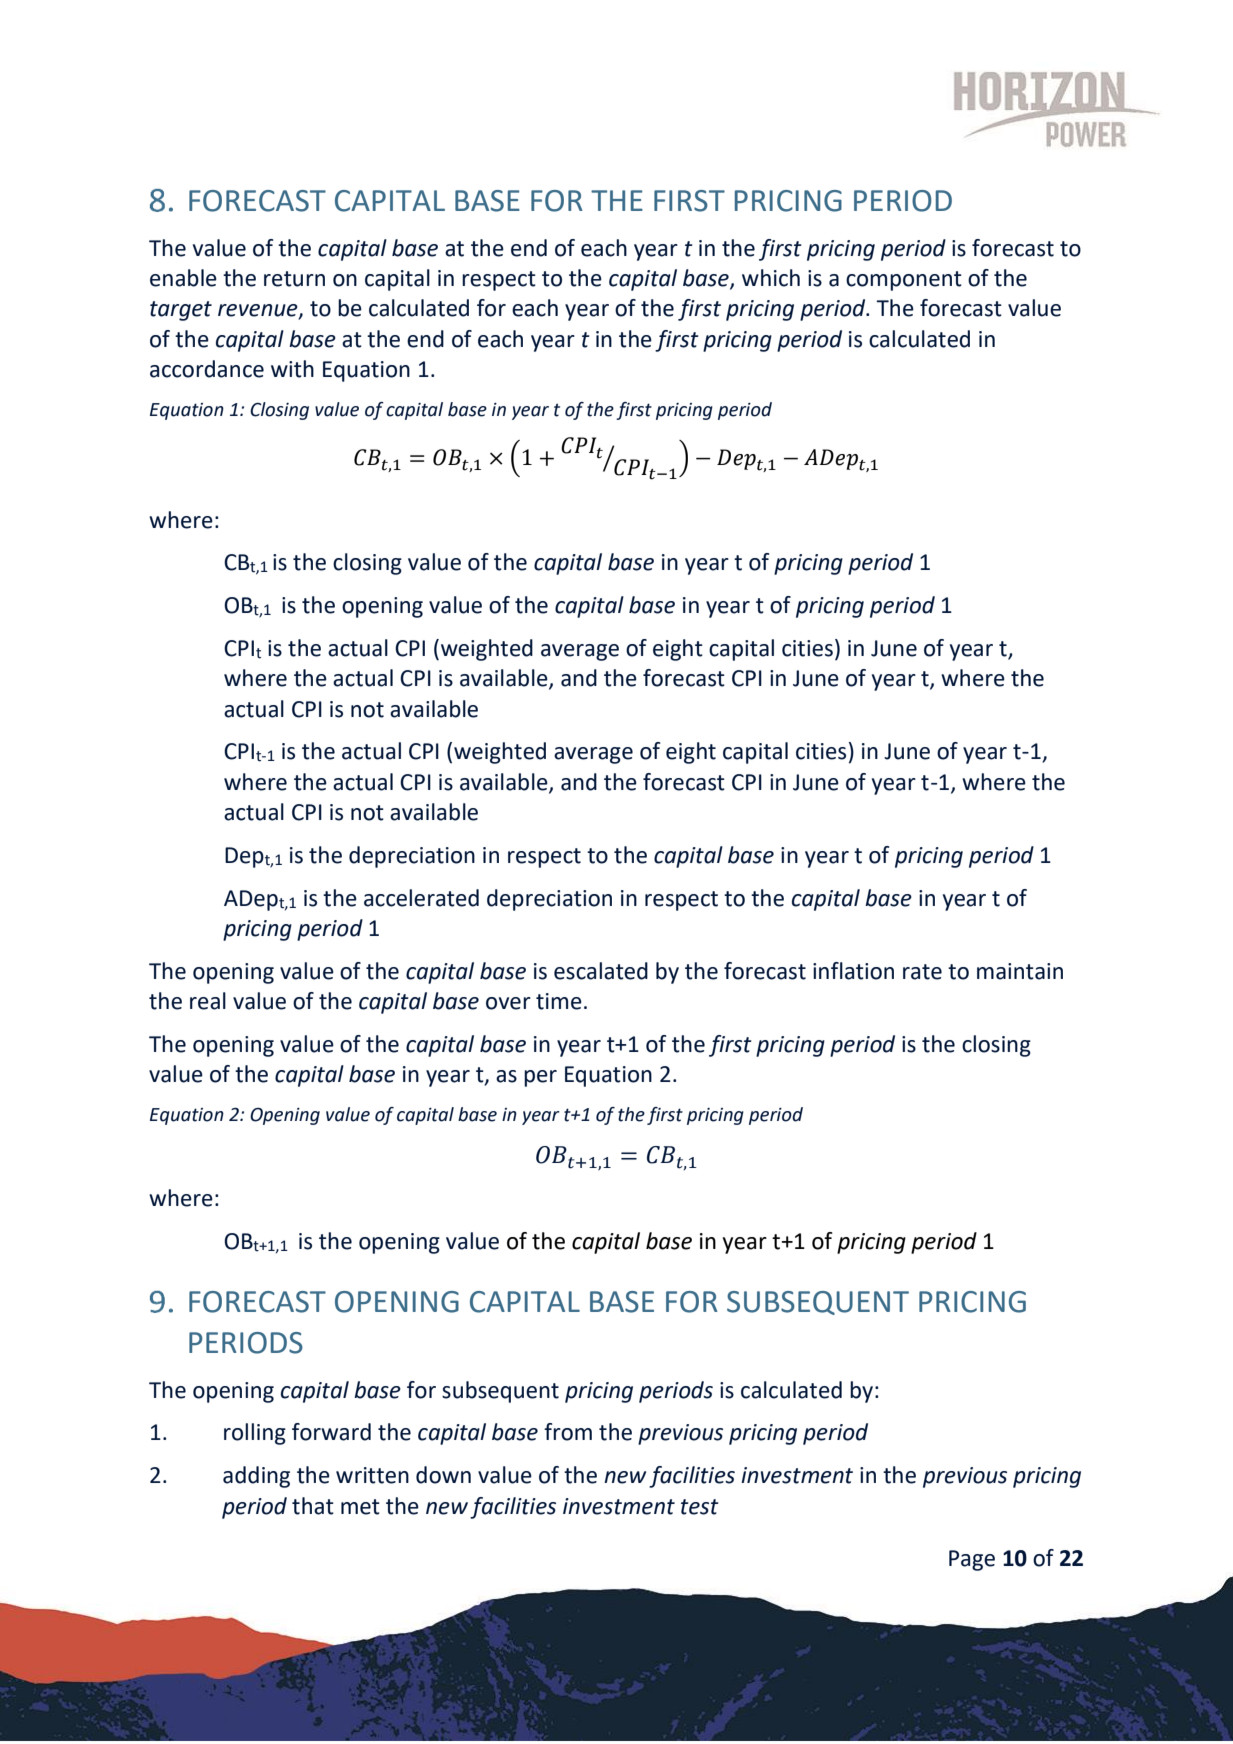  Describe the element at coordinates (601, 971) in the screenshot. I see `escalated` at that location.
